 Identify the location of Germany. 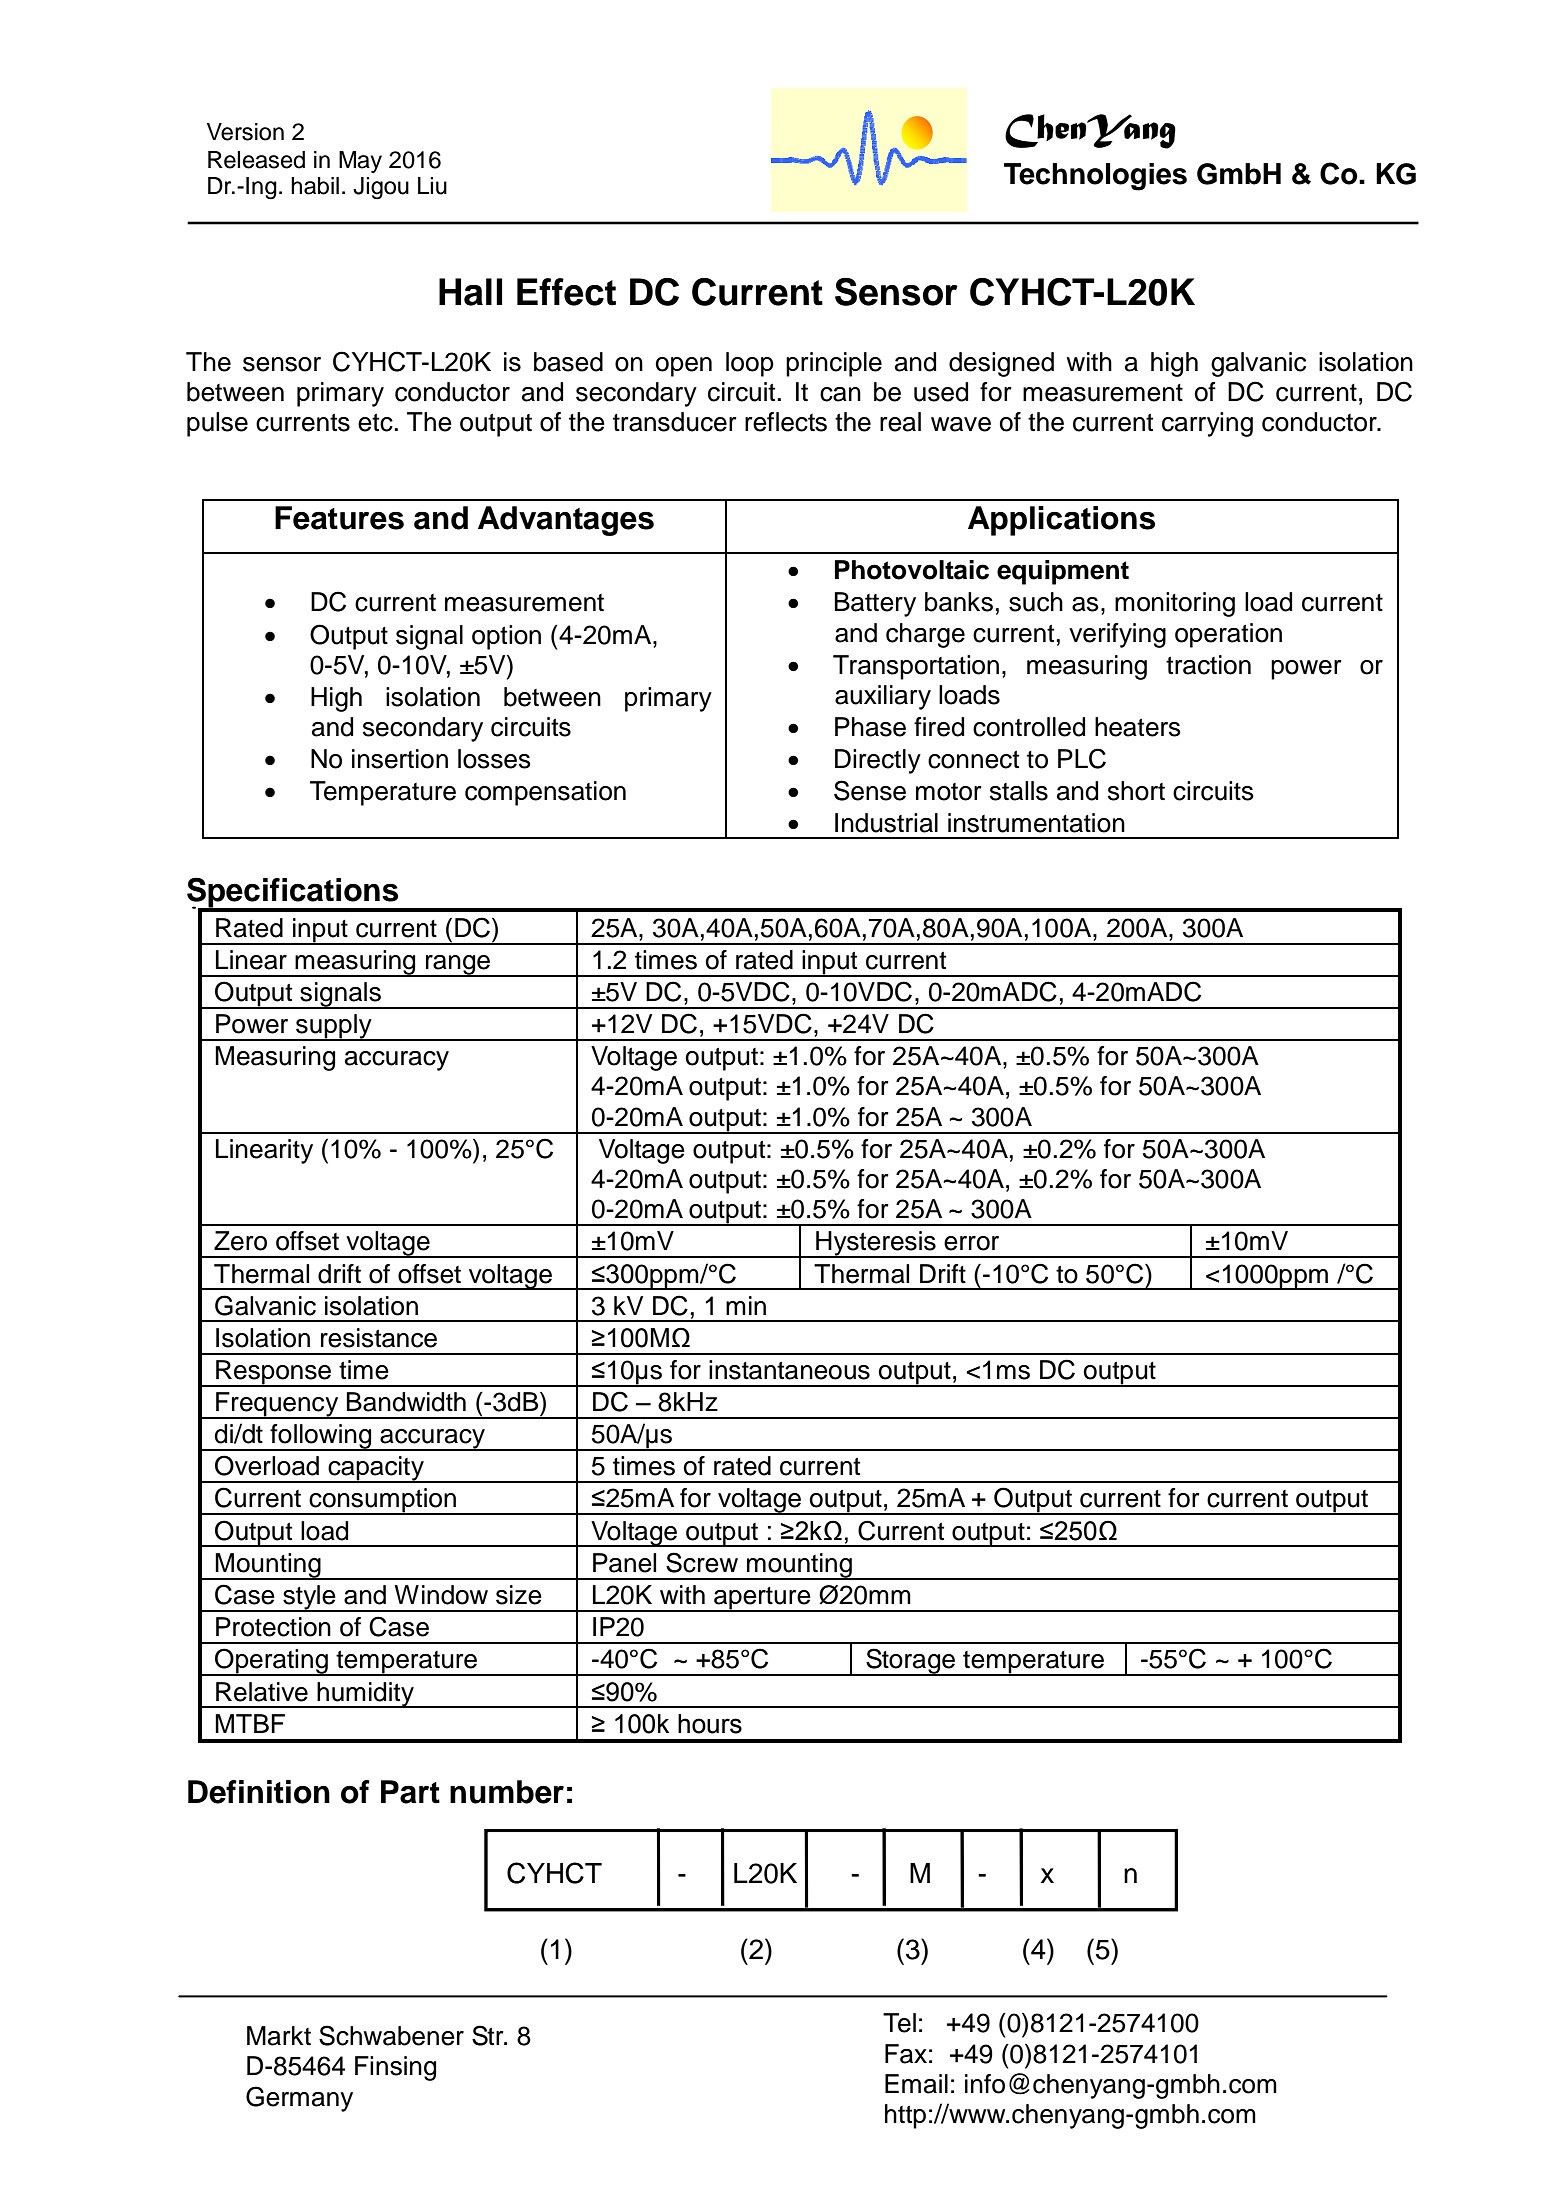
(299, 2099).
